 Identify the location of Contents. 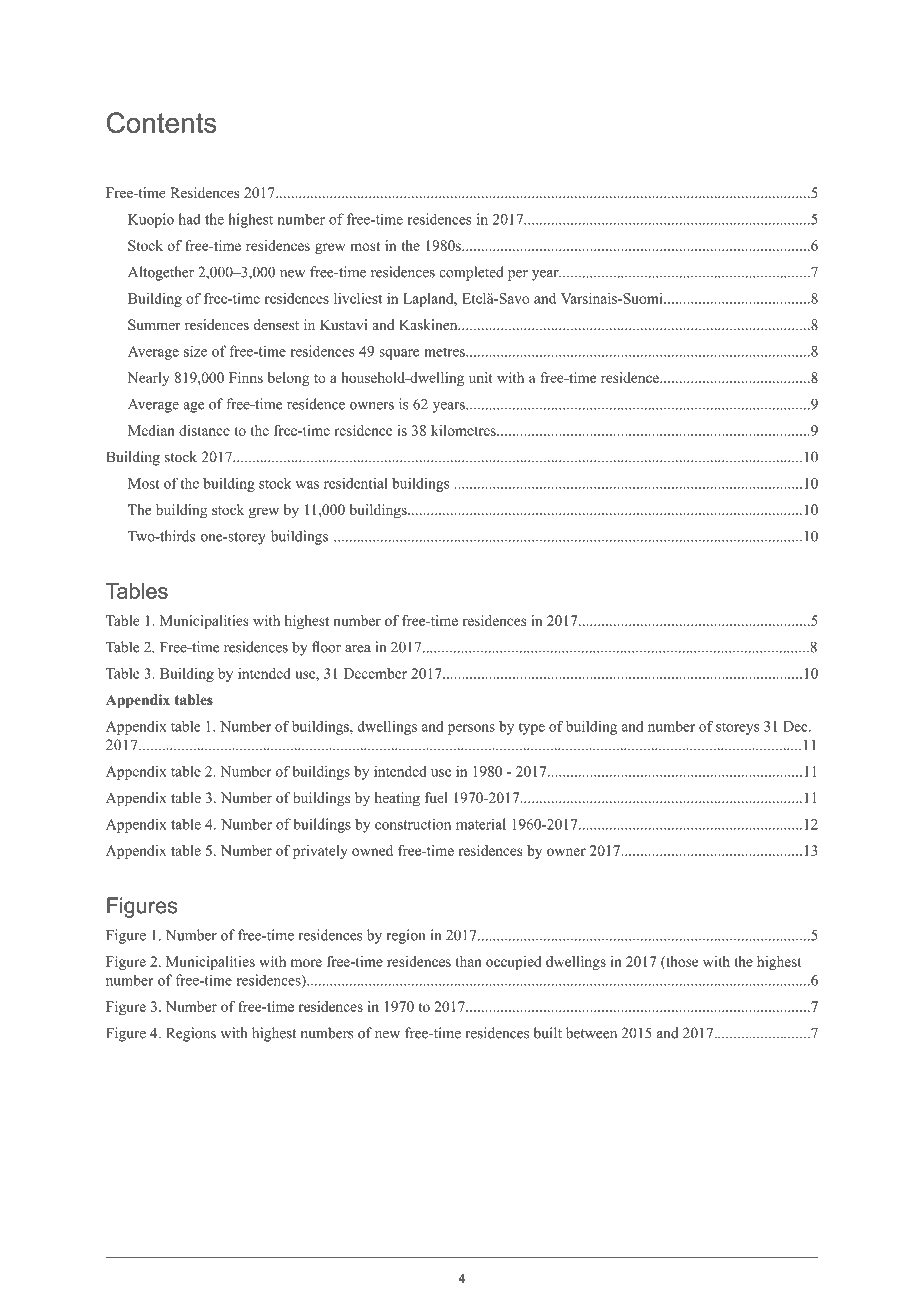
(162, 122).
